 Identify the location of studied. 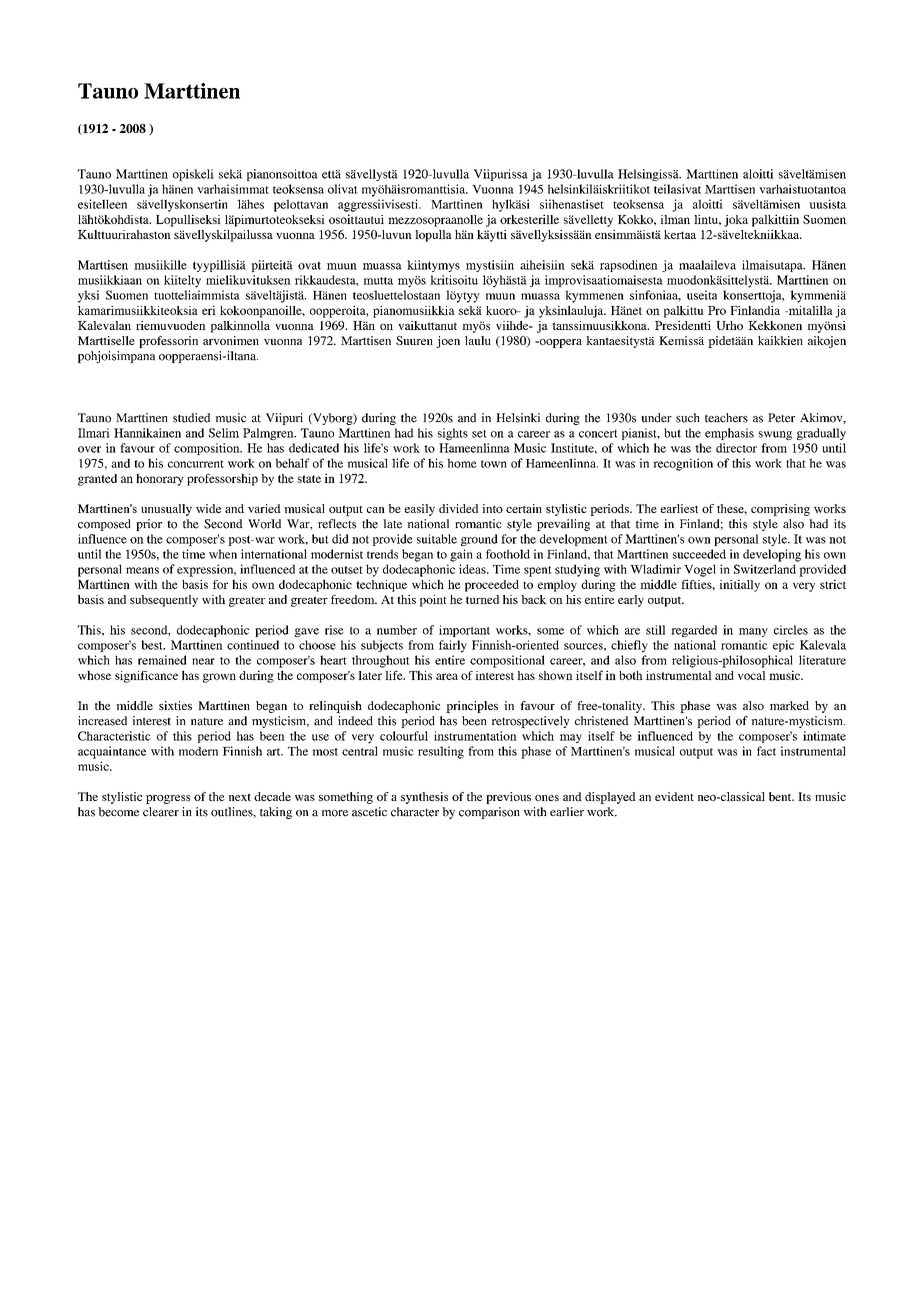
(191, 418).
